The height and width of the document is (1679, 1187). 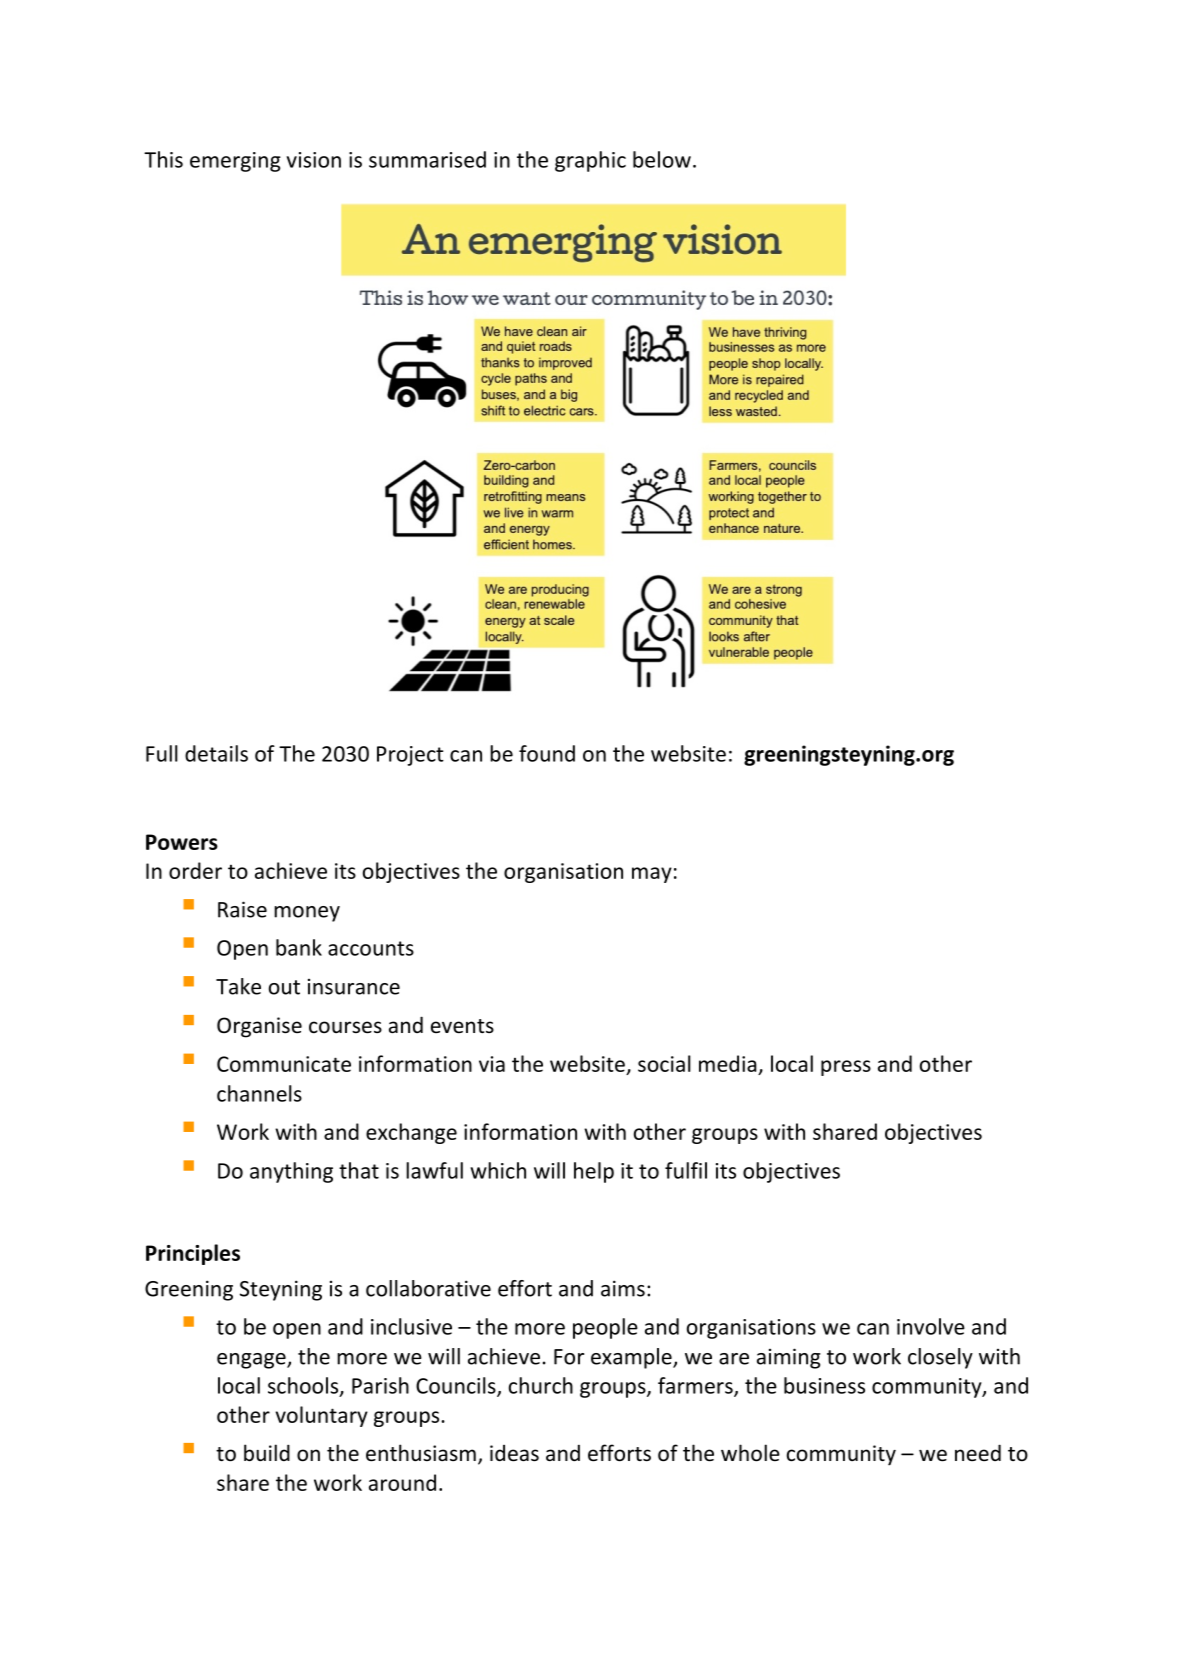 I want to click on found, so click(x=547, y=753).
